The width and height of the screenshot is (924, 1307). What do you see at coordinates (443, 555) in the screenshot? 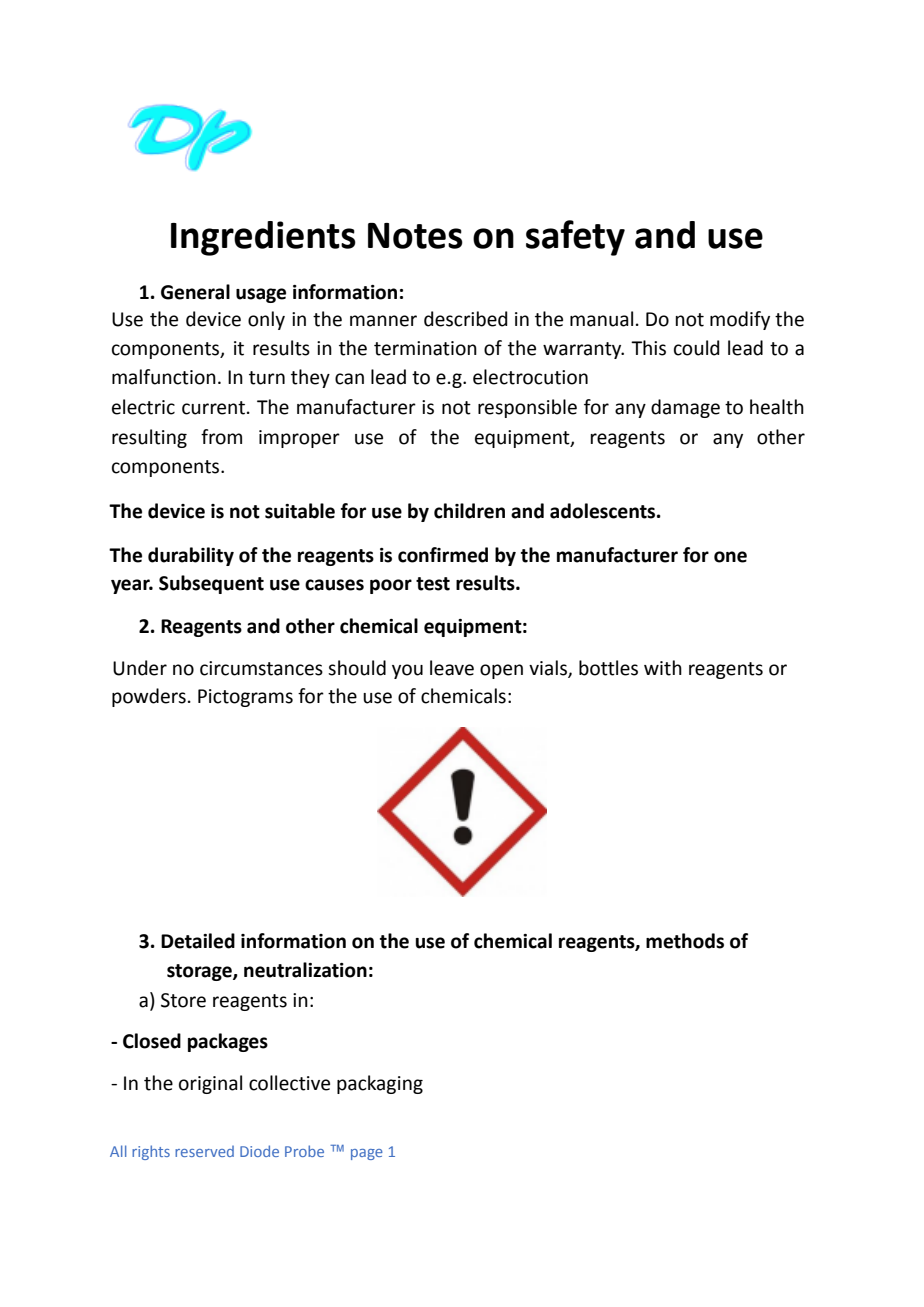
I see `confirmed` at bounding box center [443, 555].
